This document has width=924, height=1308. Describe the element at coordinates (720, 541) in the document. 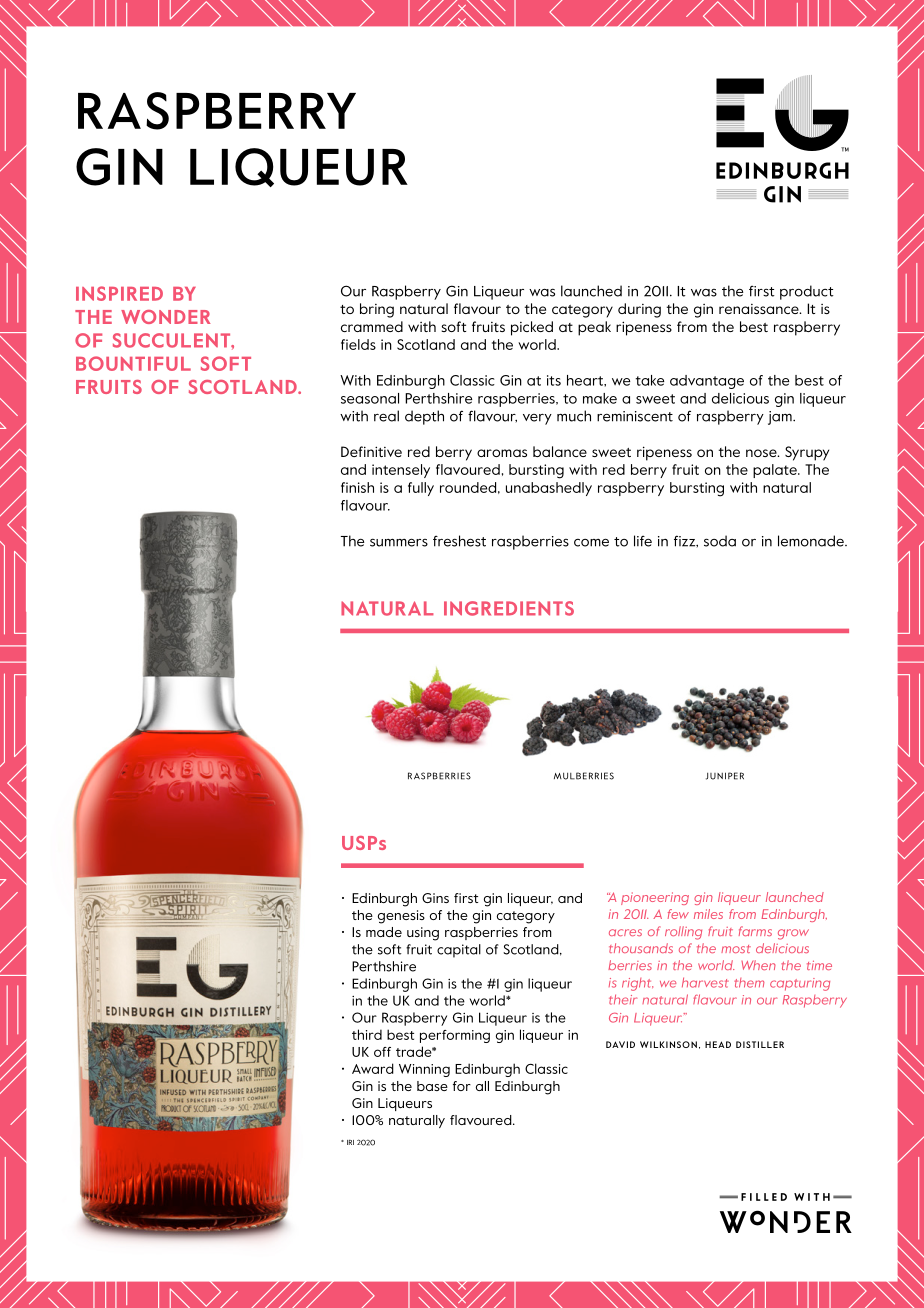

I see `soda` at that location.
